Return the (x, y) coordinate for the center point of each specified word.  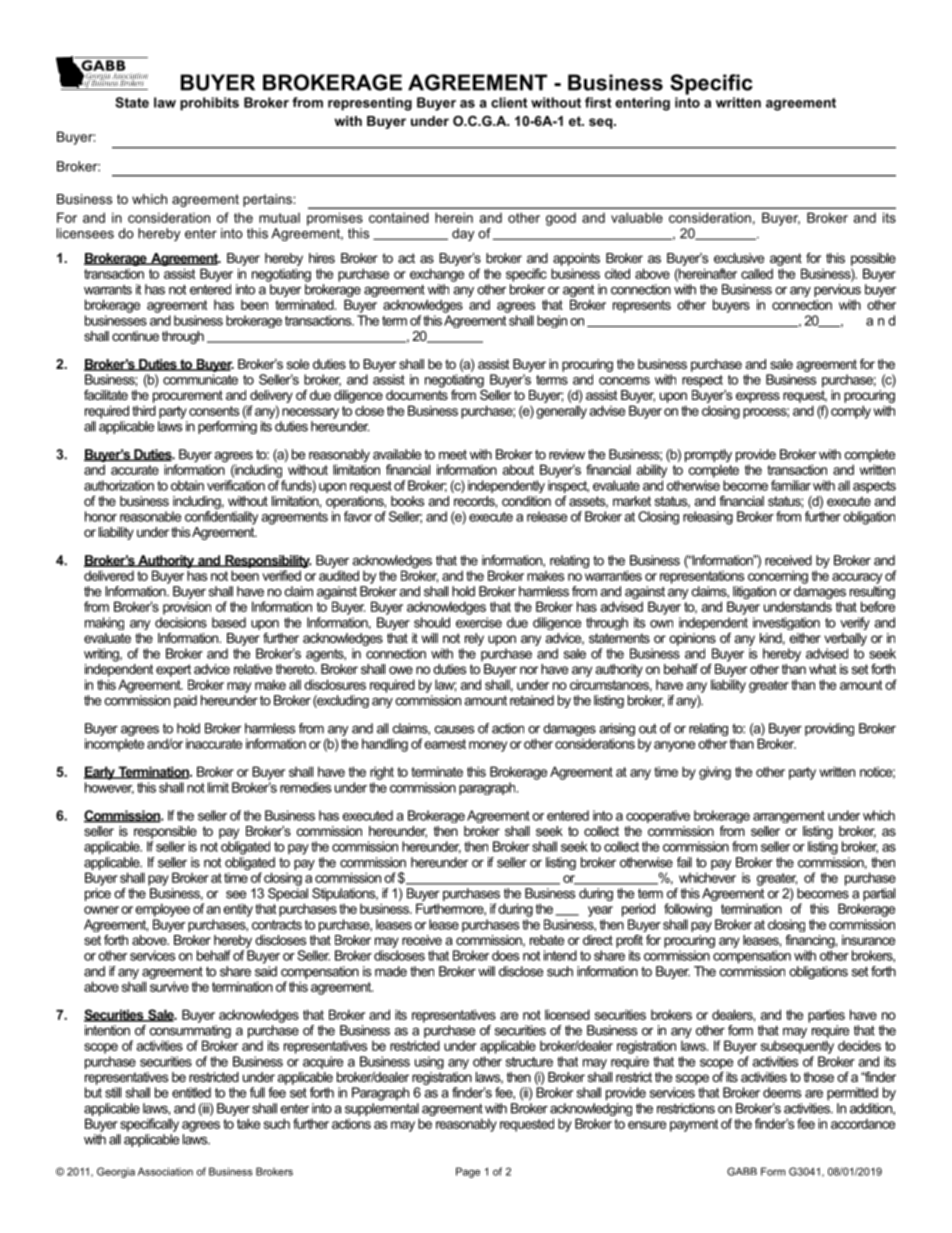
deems (782, 1092)
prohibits (209, 104)
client (509, 102)
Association (165, 1171)
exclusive (739, 258)
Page (468, 1172)
